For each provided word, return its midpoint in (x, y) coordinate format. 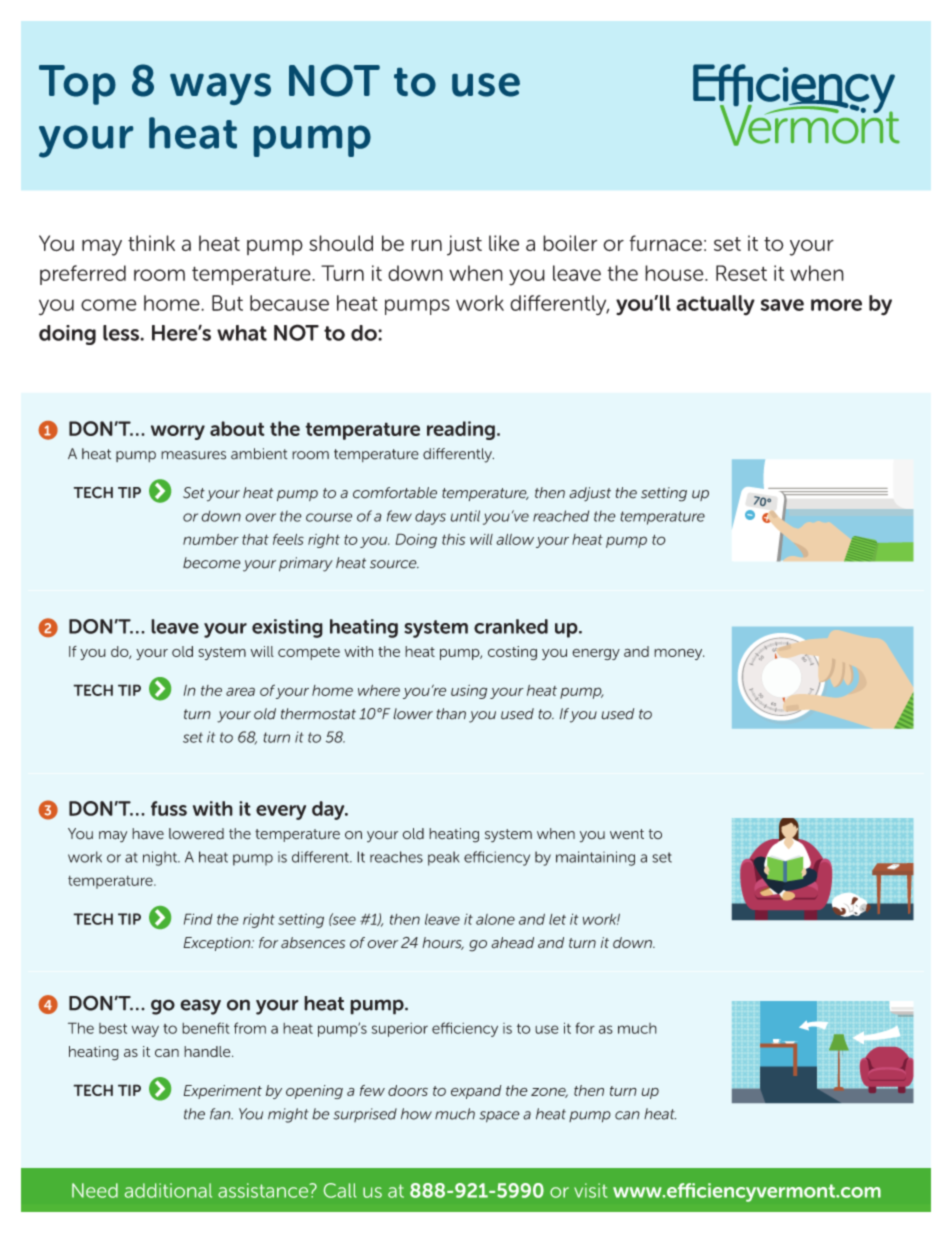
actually (715, 305)
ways (220, 89)
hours (443, 943)
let (557, 919)
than (451, 714)
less (122, 333)
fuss (169, 808)
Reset (741, 273)
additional (168, 1190)
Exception (218, 944)
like (504, 243)
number (211, 539)
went (627, 834)
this (453, 539)
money (679, 654)
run (426, 245)
